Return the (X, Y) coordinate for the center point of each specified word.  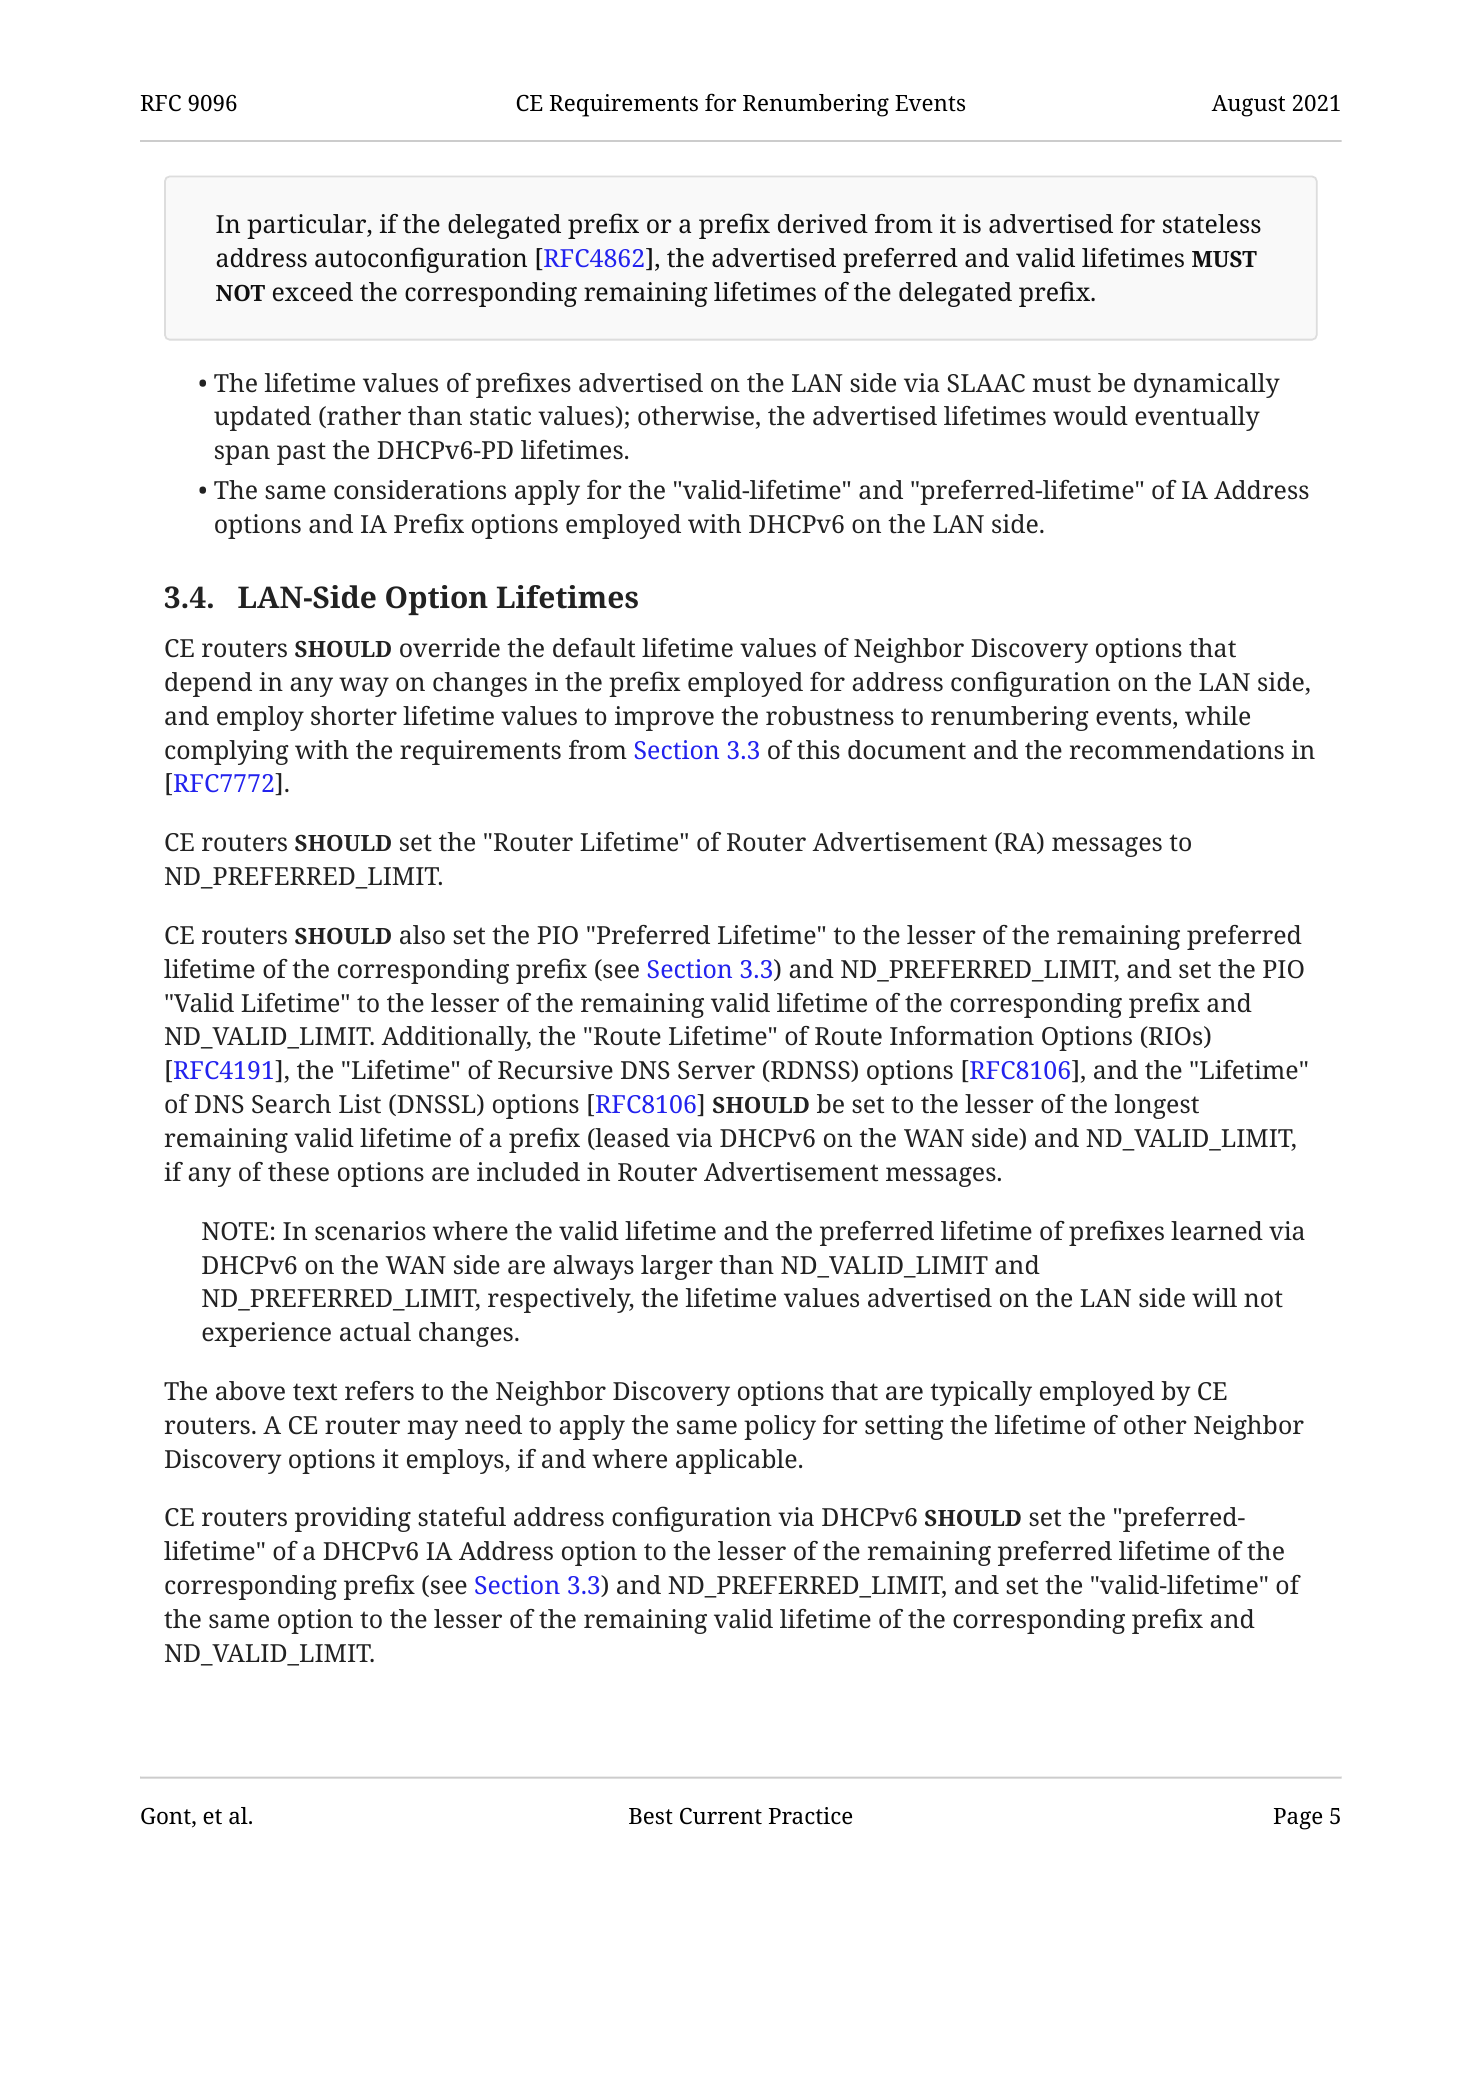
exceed (313, 292)
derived (823, 224)
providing (353, 1519)
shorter (354, 716)
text (315, 1392)
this (818, 750)
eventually (1197, 418)
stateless (1212, 224)
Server (716, 1070)
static (500, 416)
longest (1157, 1106)
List (360, 1104)
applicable (736, 1461)
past (301, 453)
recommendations (1177, 750)
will (1214, 1297)
